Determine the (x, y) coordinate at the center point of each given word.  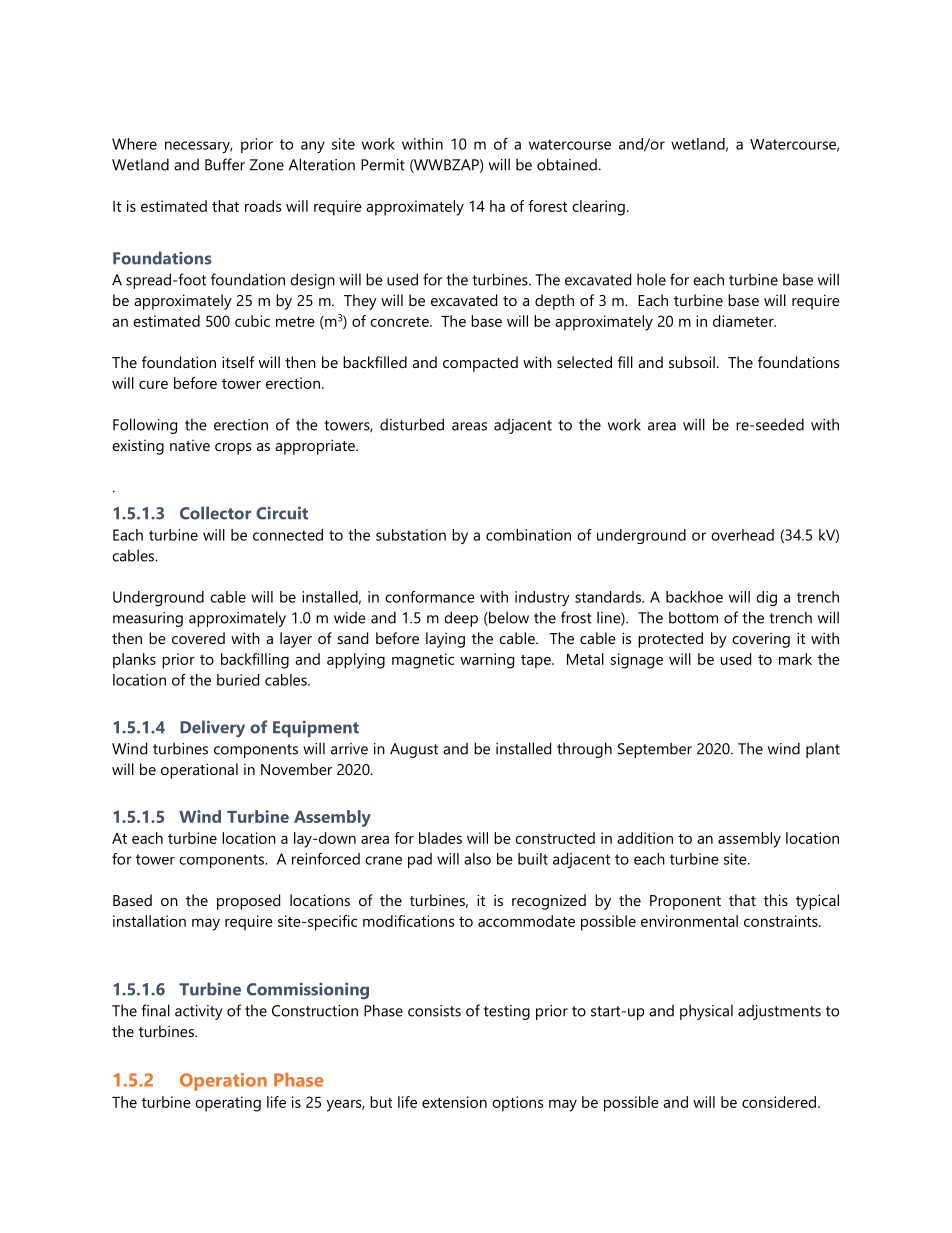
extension (454, 1102)
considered (779, 1102)
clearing (598, 208)
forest (547, 206)
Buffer (225, 164)
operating (228, 1104)
